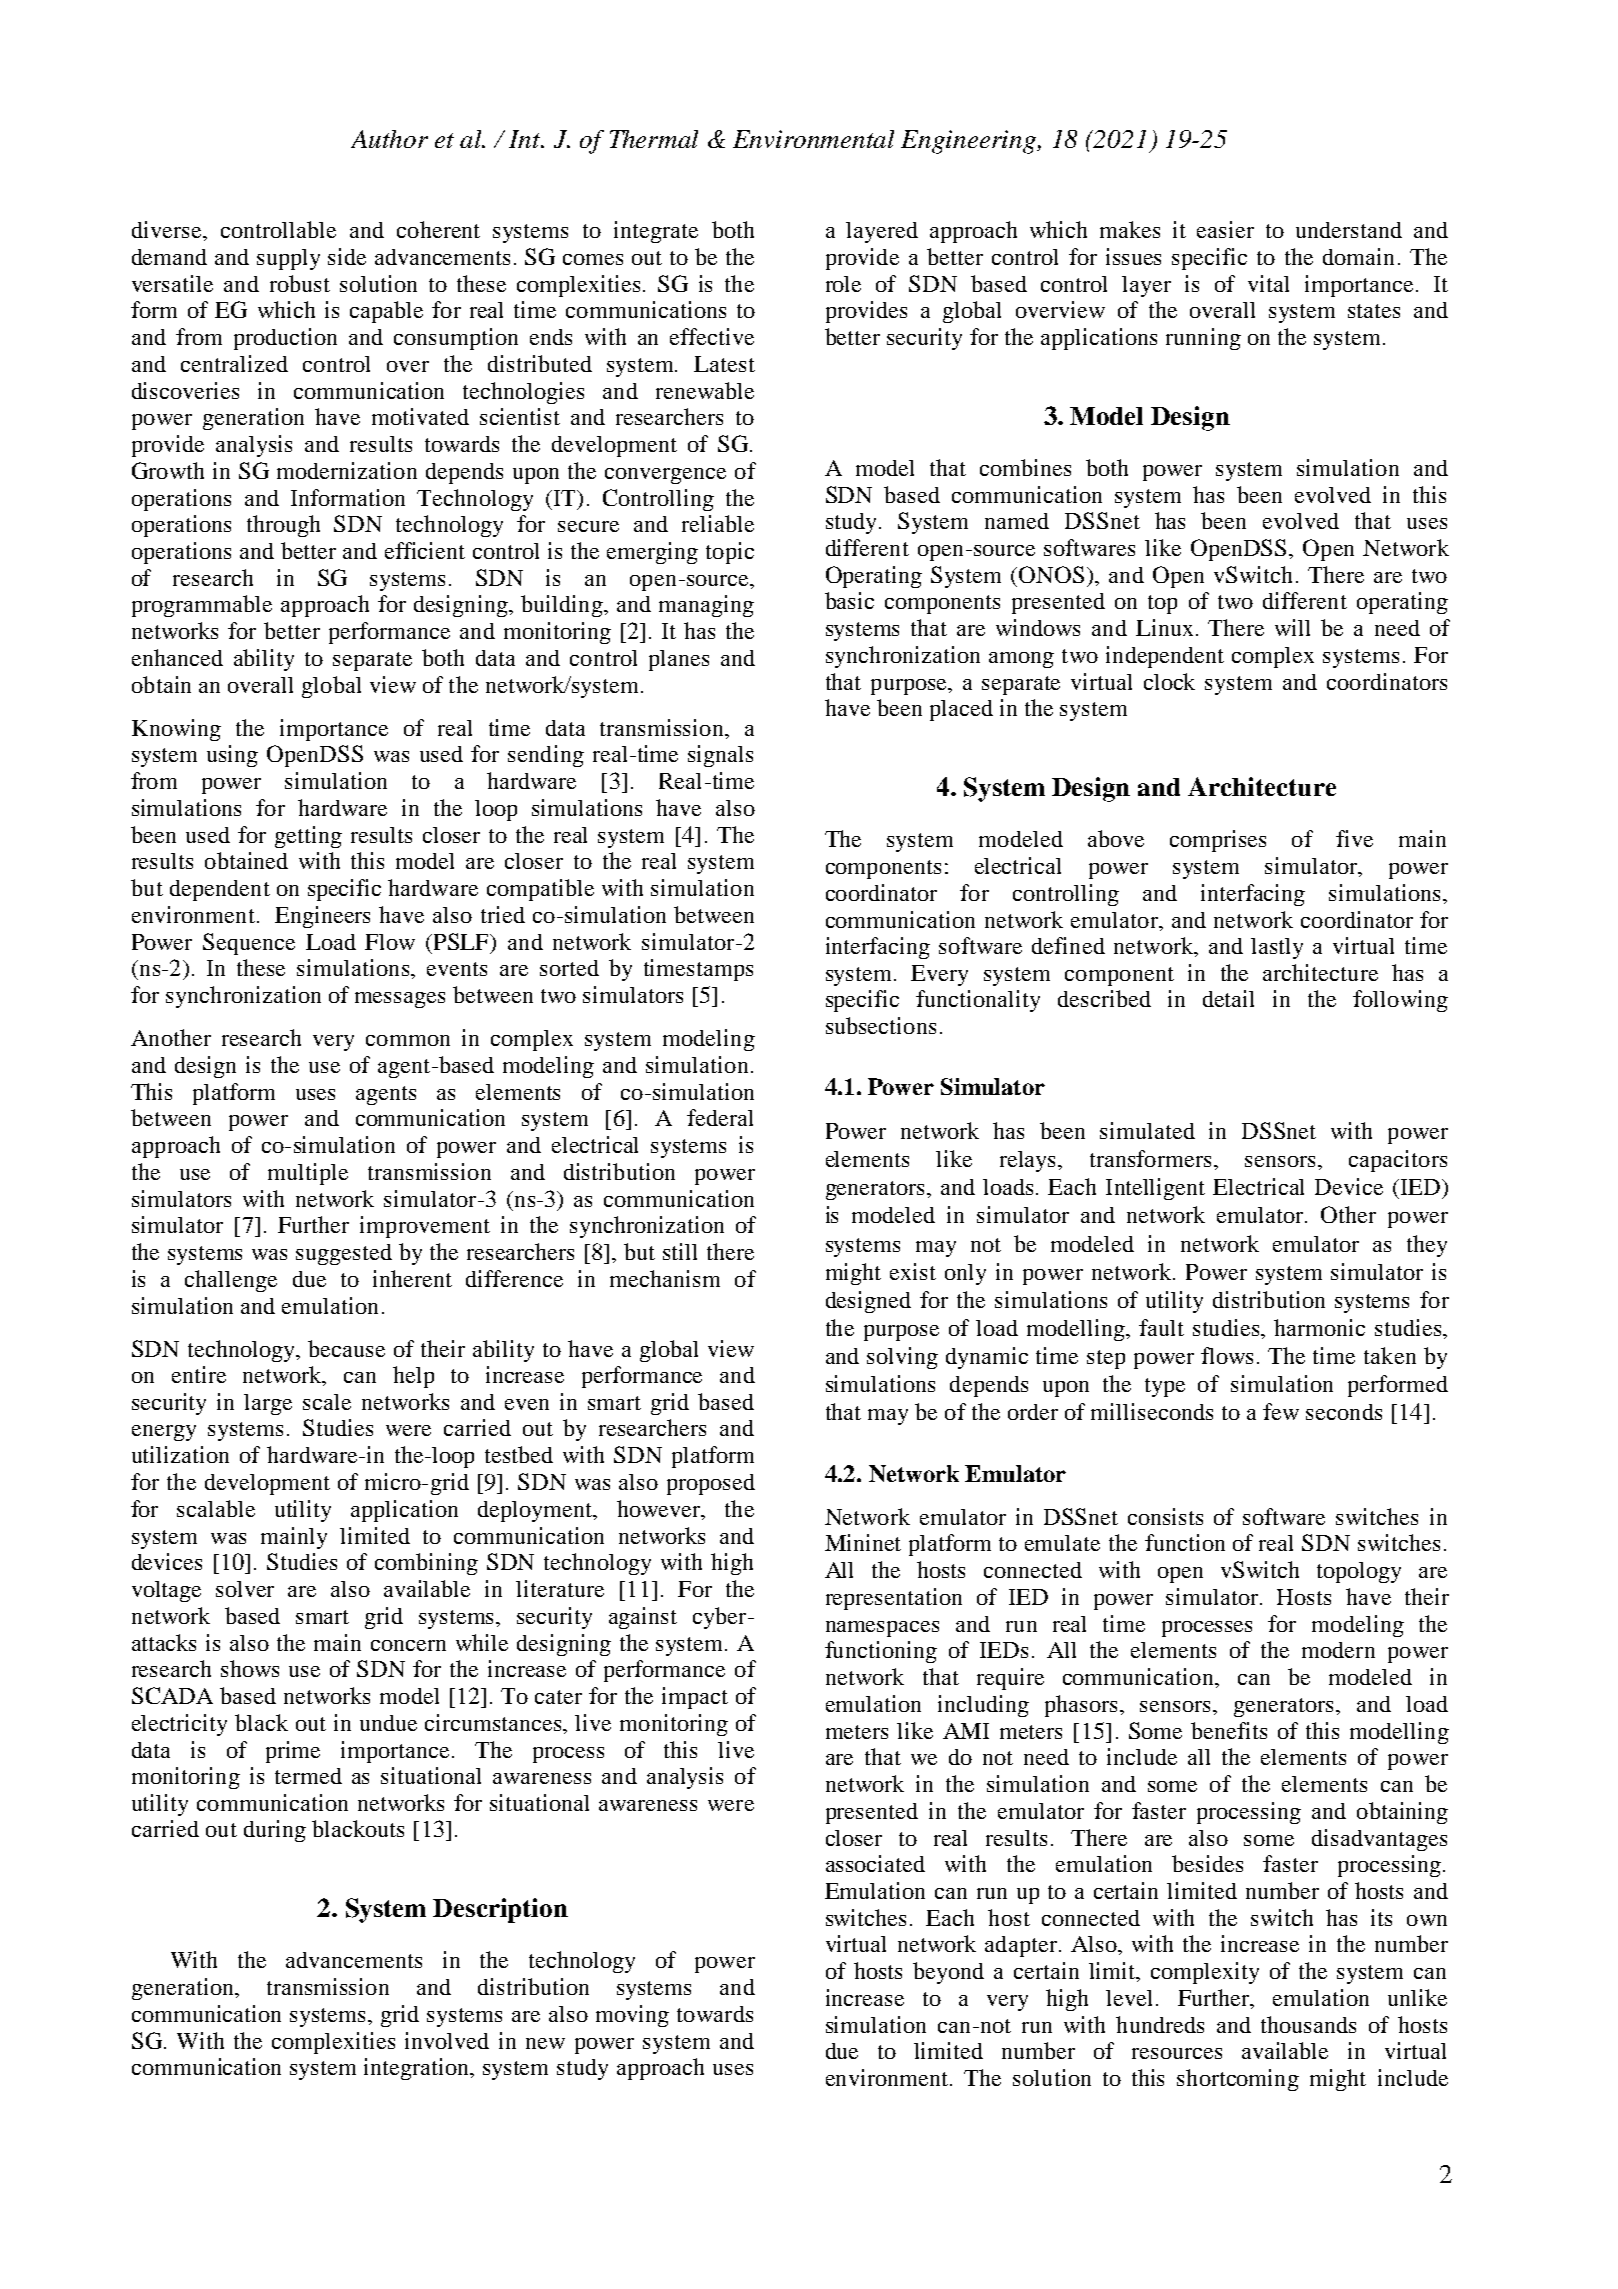 This page has height=2289, width=1618. What do you see at coordinates (308, 1174) in the page?
I see `multiple` at bounding box center [308, 1174].
